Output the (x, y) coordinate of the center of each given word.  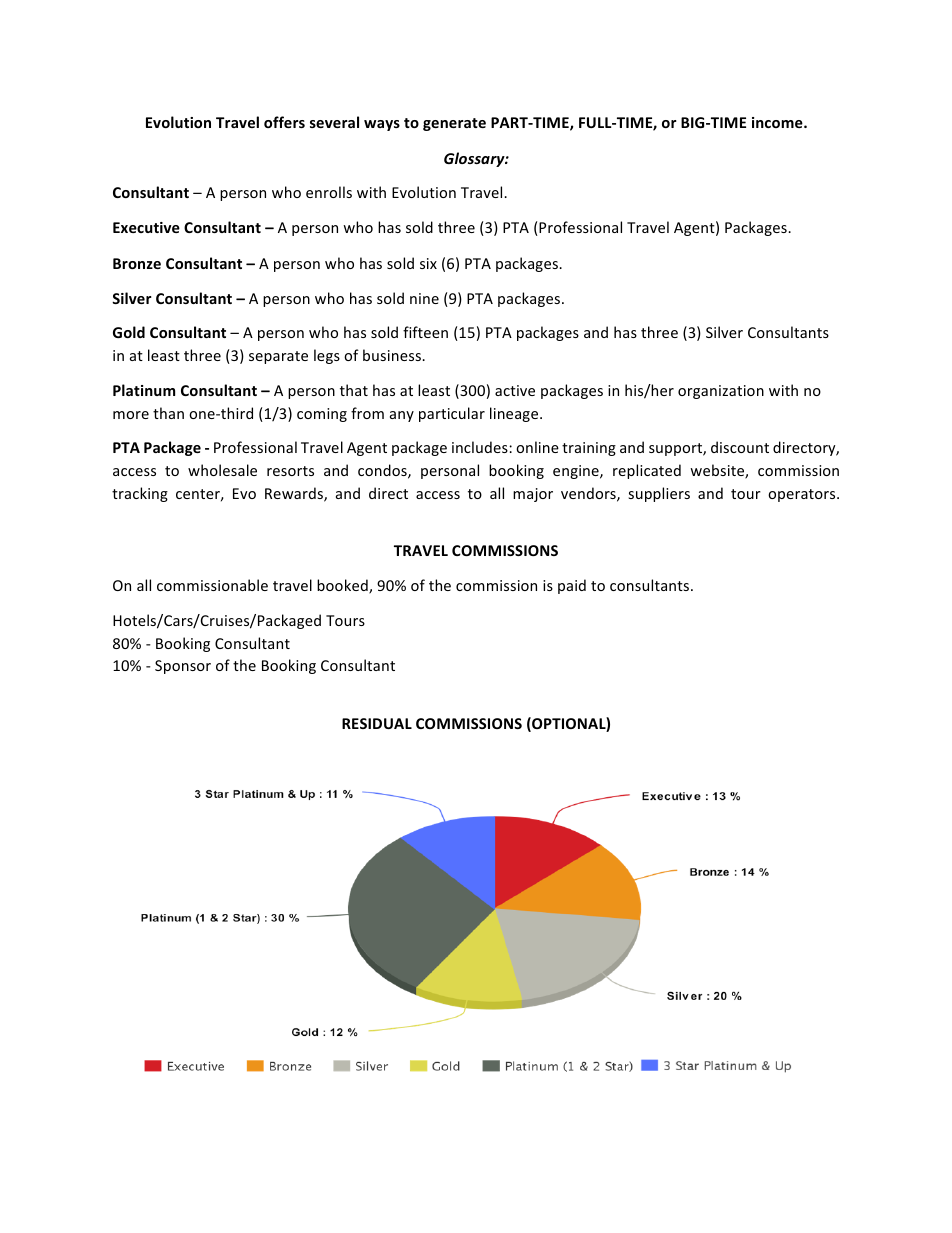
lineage (515, 414)
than (168, 413)
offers (284, 122)
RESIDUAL (377, 723)
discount (740, 447)
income (778, 122)
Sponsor (183, 667)
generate (454, 124)
